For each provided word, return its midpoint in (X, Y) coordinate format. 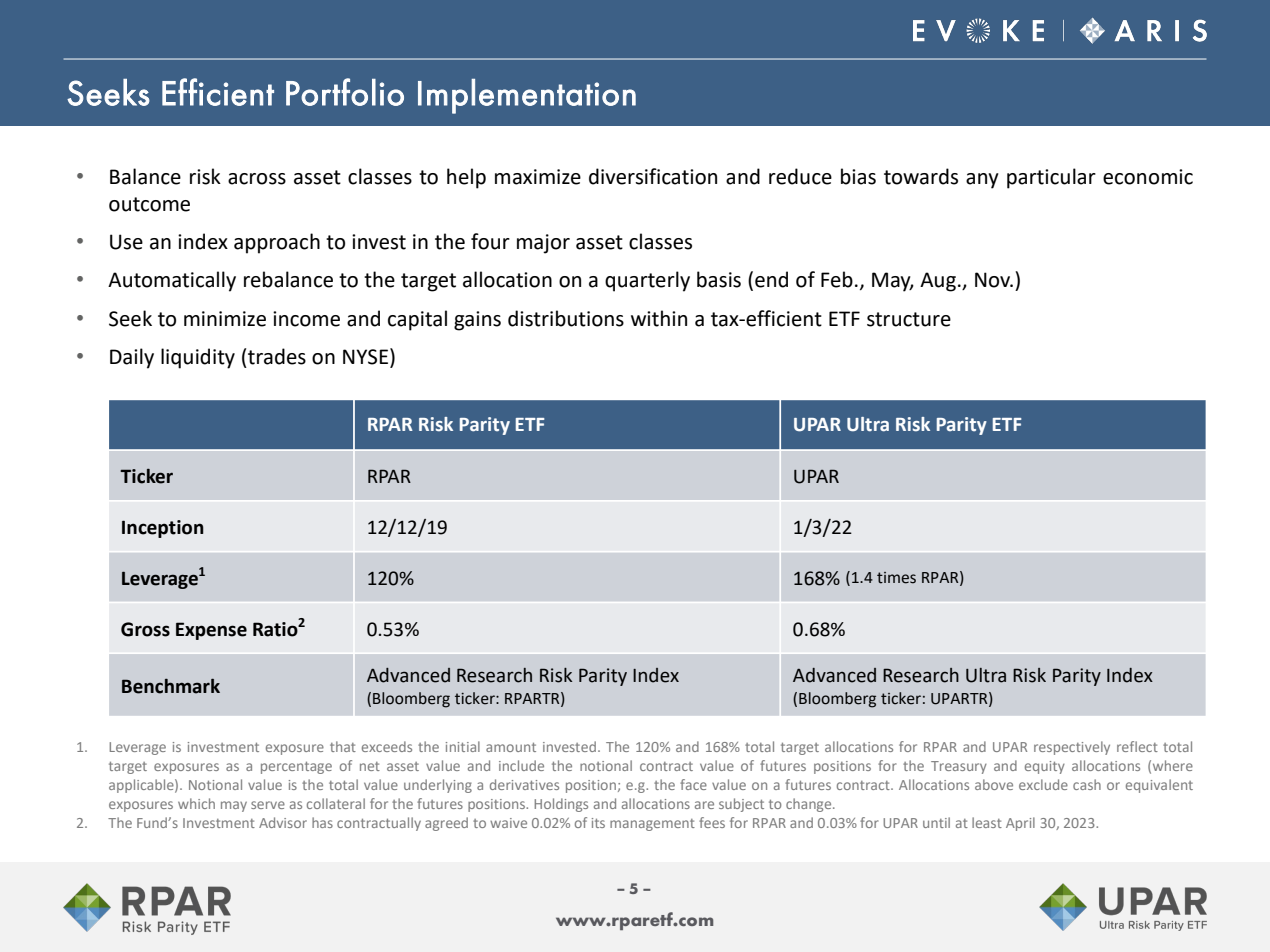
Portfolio (345, 92)
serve (268, 805)
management (652, 825)
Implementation (527, 96)
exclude (1043, 784)
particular (1051, 178)
